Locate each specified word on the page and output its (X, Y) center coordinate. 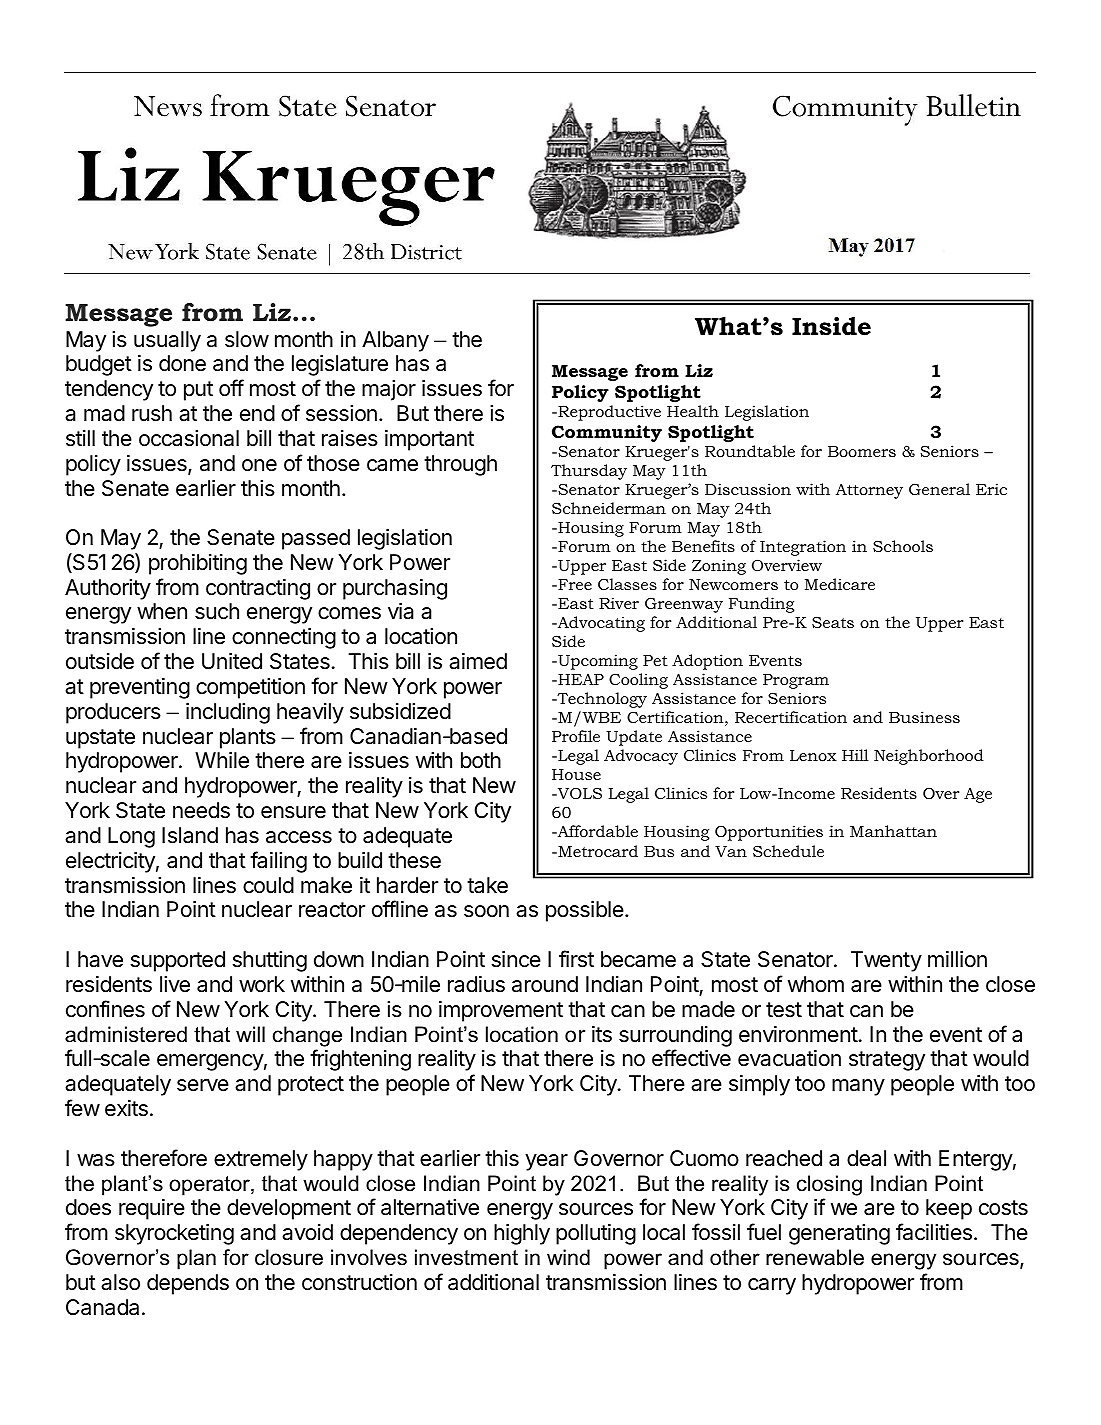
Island (190, 835)
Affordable (597, 831)
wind (568, 1257)
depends (188, 1284)
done (182, 363)
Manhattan (893, 831)
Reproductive (608, 413)
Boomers (862, 451)
